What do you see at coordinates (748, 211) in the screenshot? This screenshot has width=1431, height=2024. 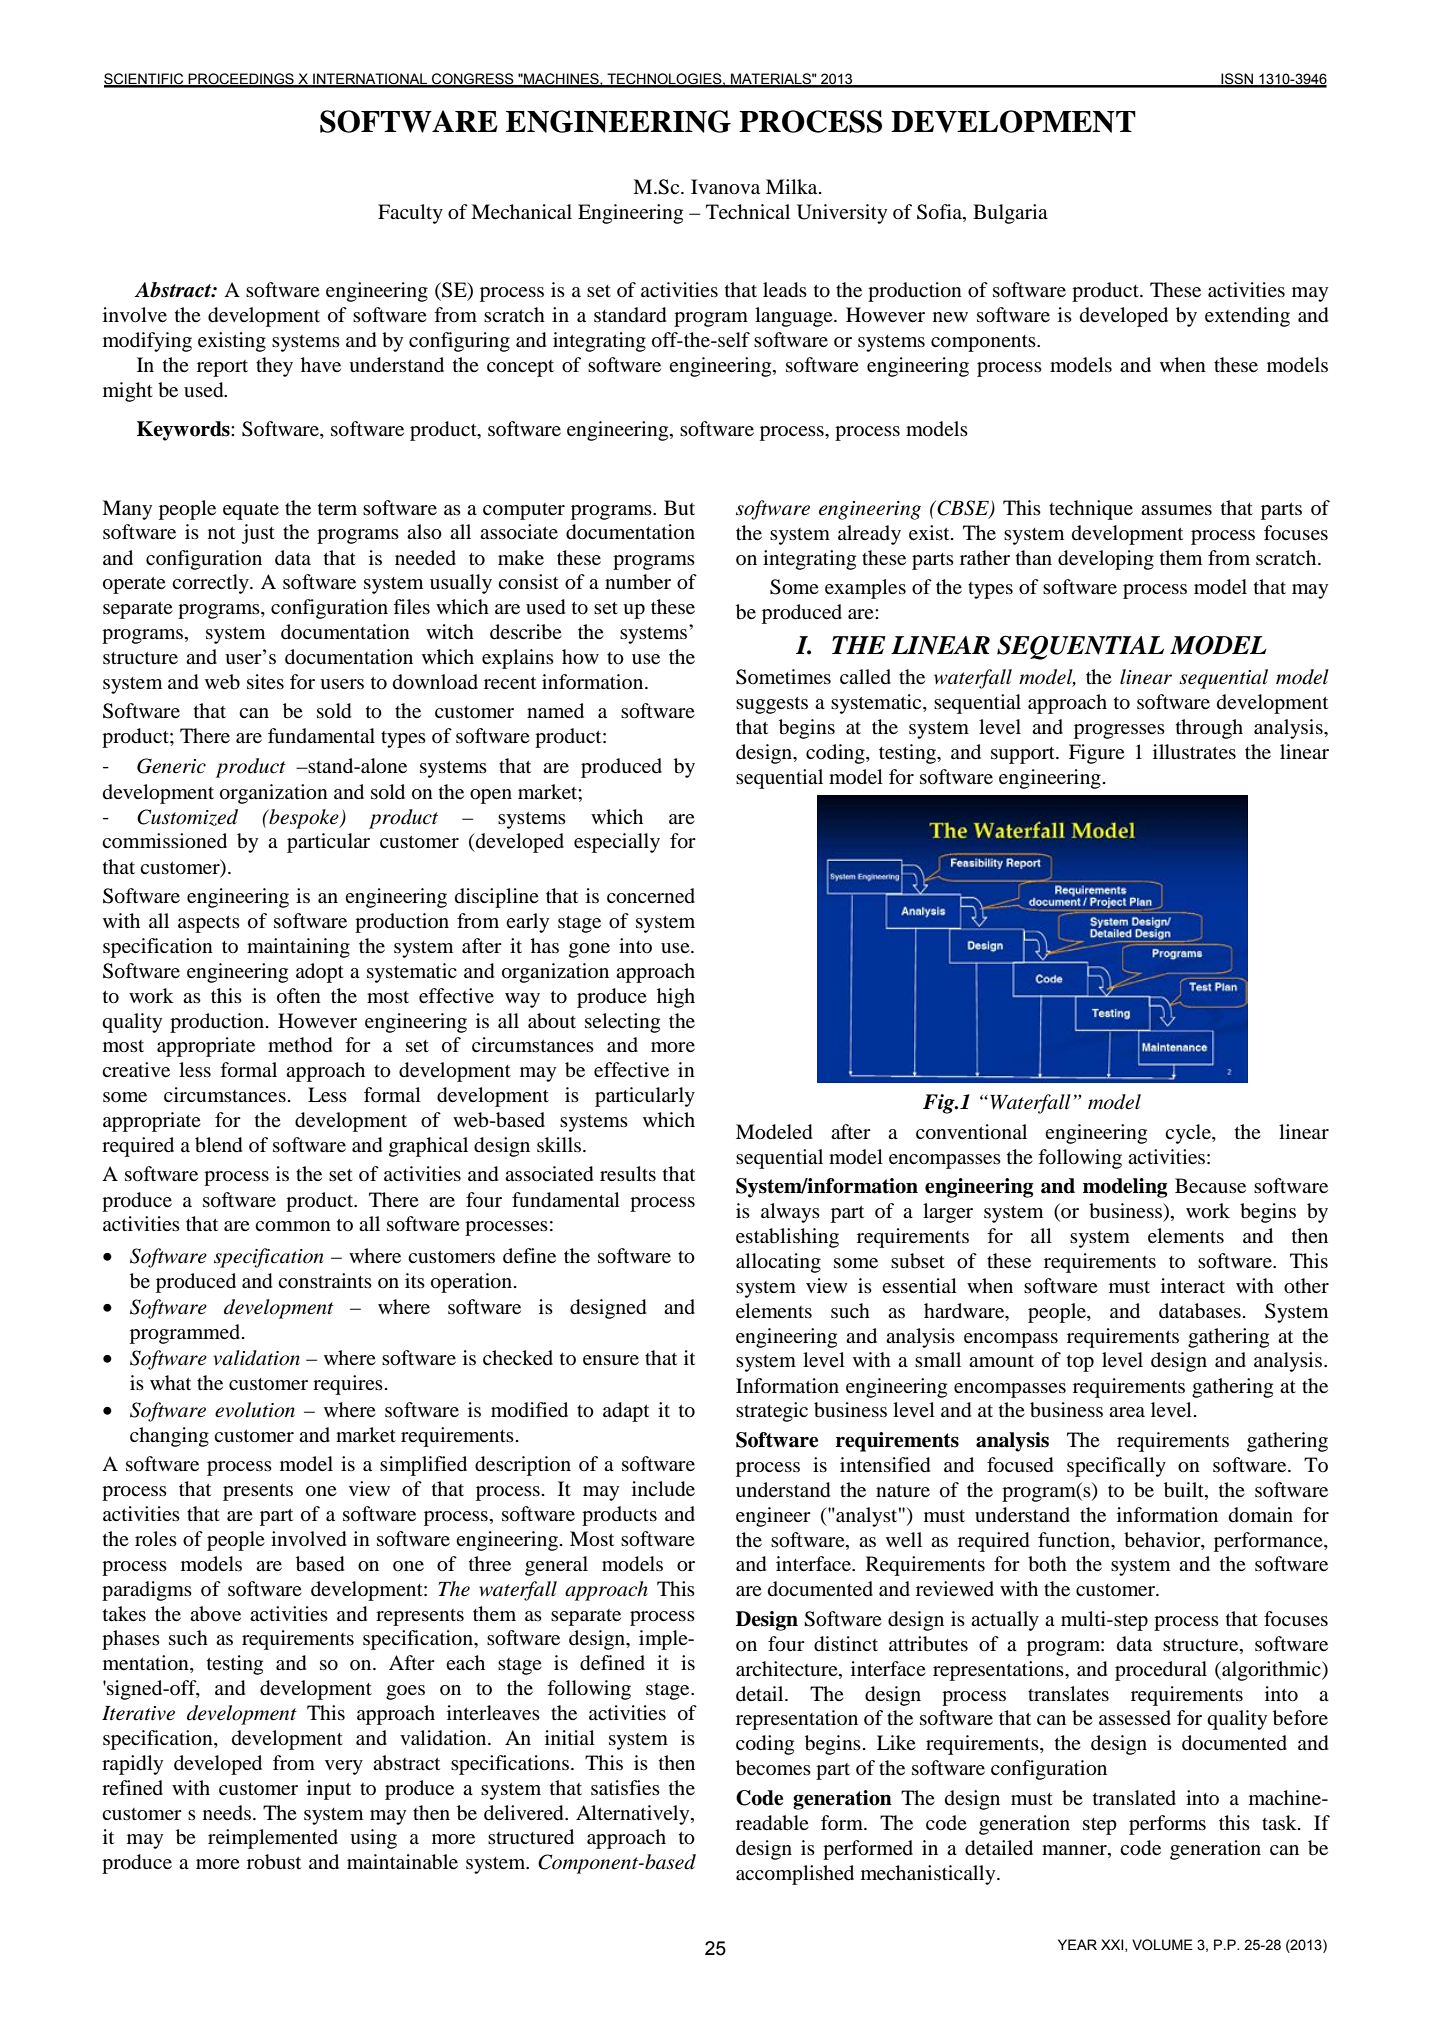 I see `Technical` at bounding box center [748, 211].
